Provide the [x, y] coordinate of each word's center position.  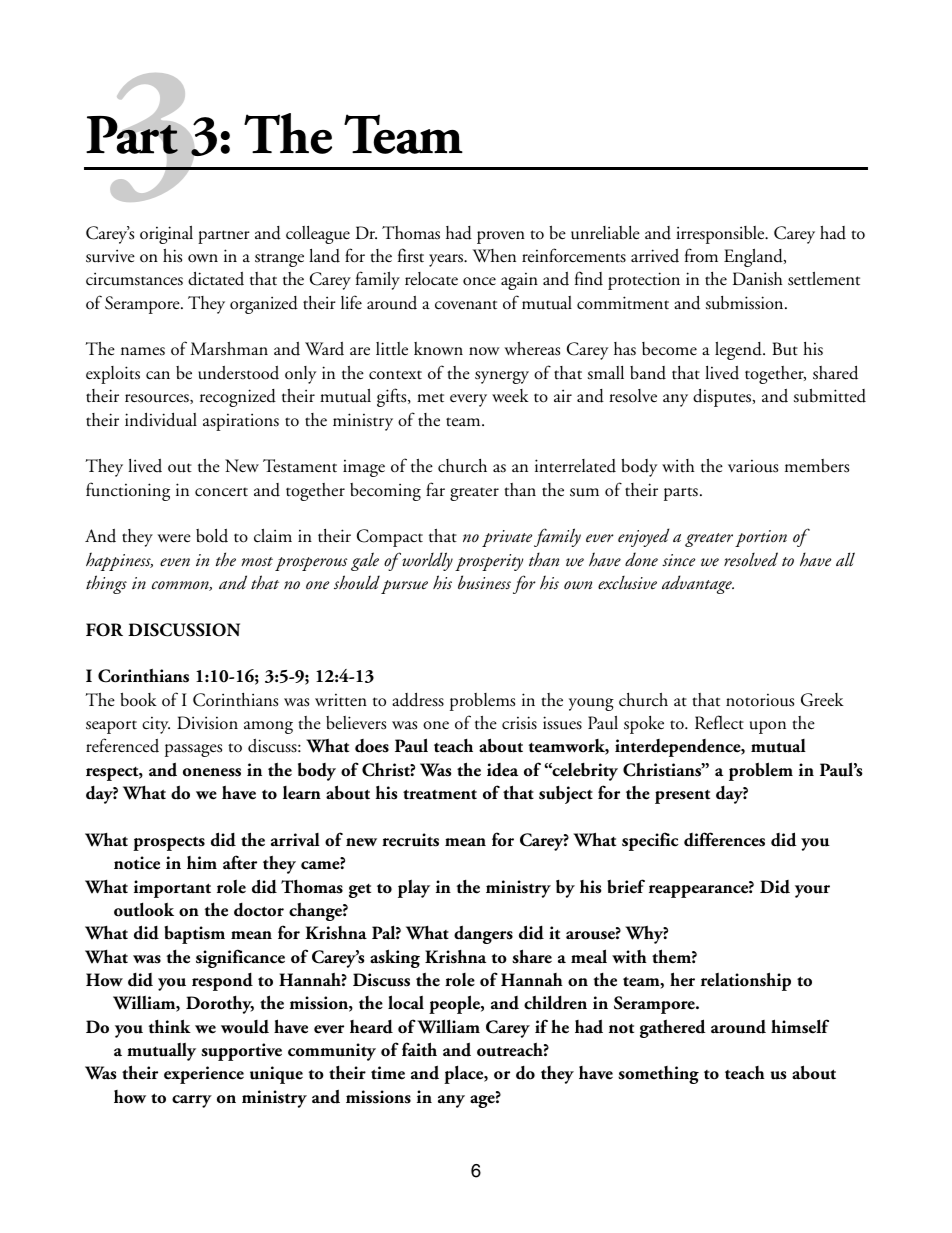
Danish [758, 279]
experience [204, 1075]
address [418, 699]
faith [419, 1049]
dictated [216, 278]
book [138, 699]
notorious [760, 700]
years [447, 260]
